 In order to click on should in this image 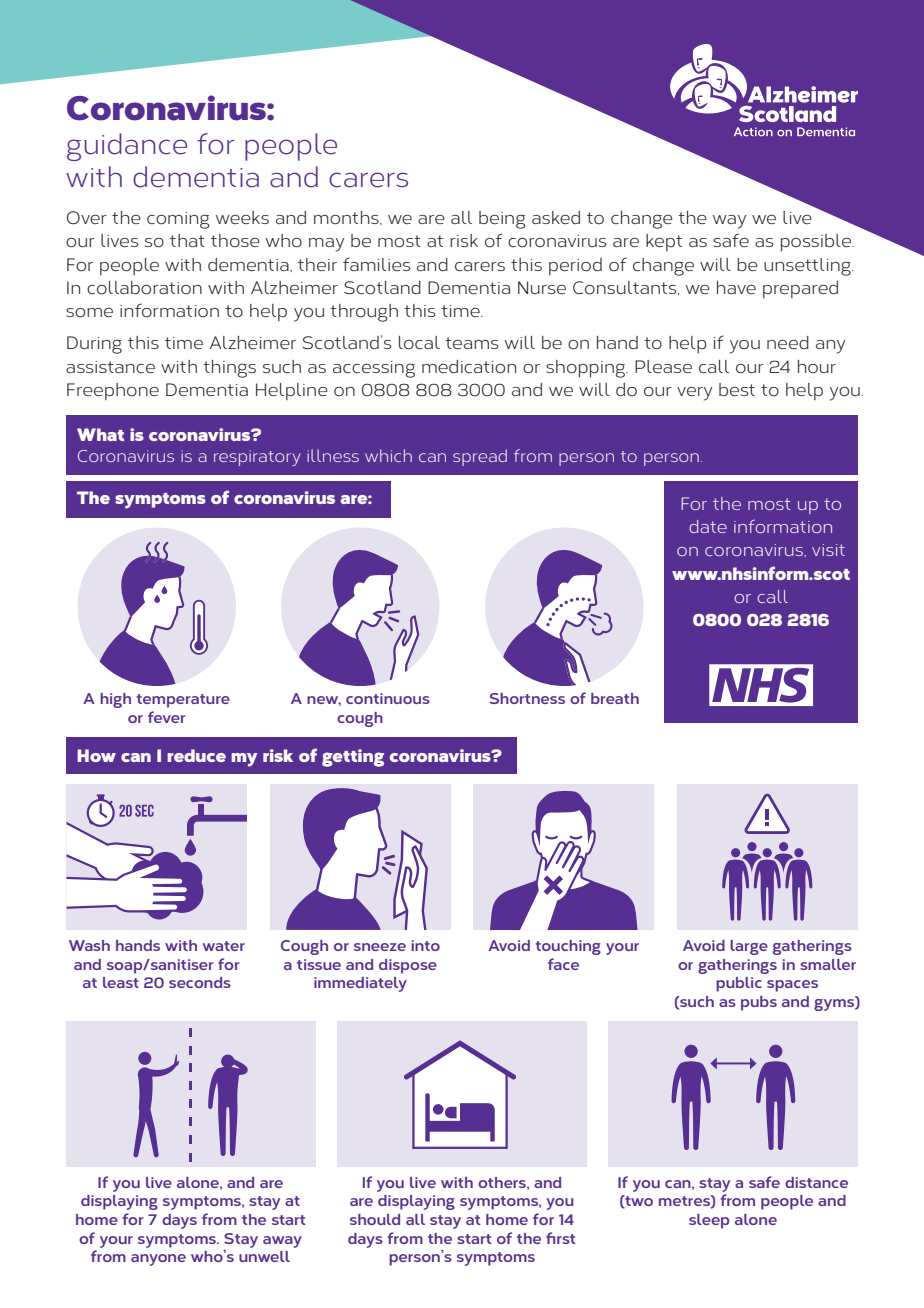, I will do `click(375, 1219)`.
